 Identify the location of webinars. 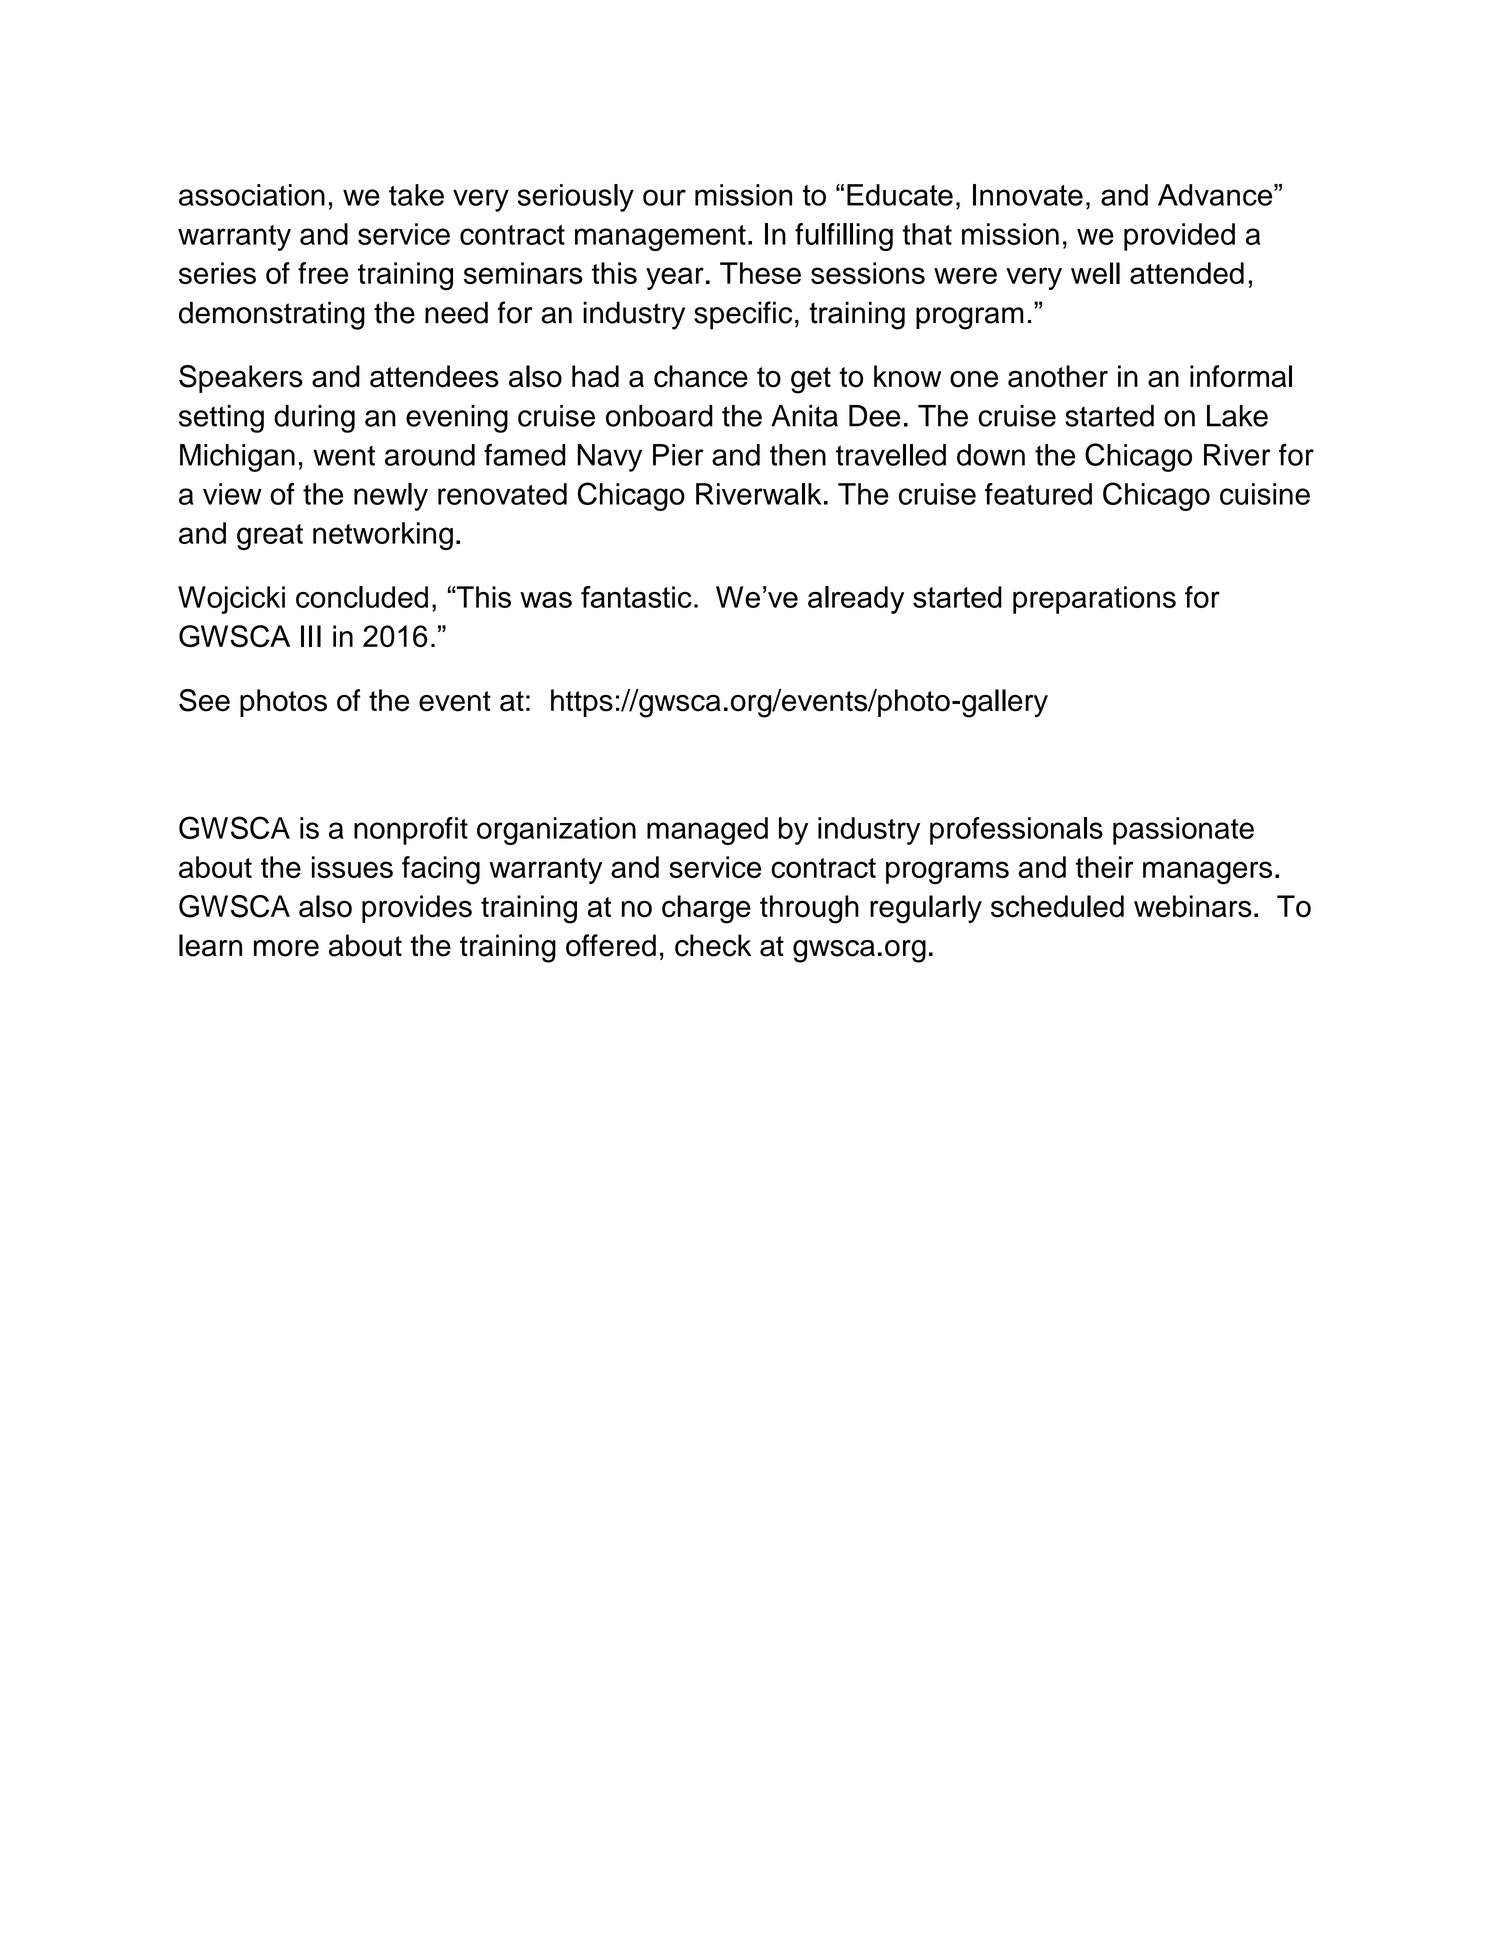
(1193, 906).
